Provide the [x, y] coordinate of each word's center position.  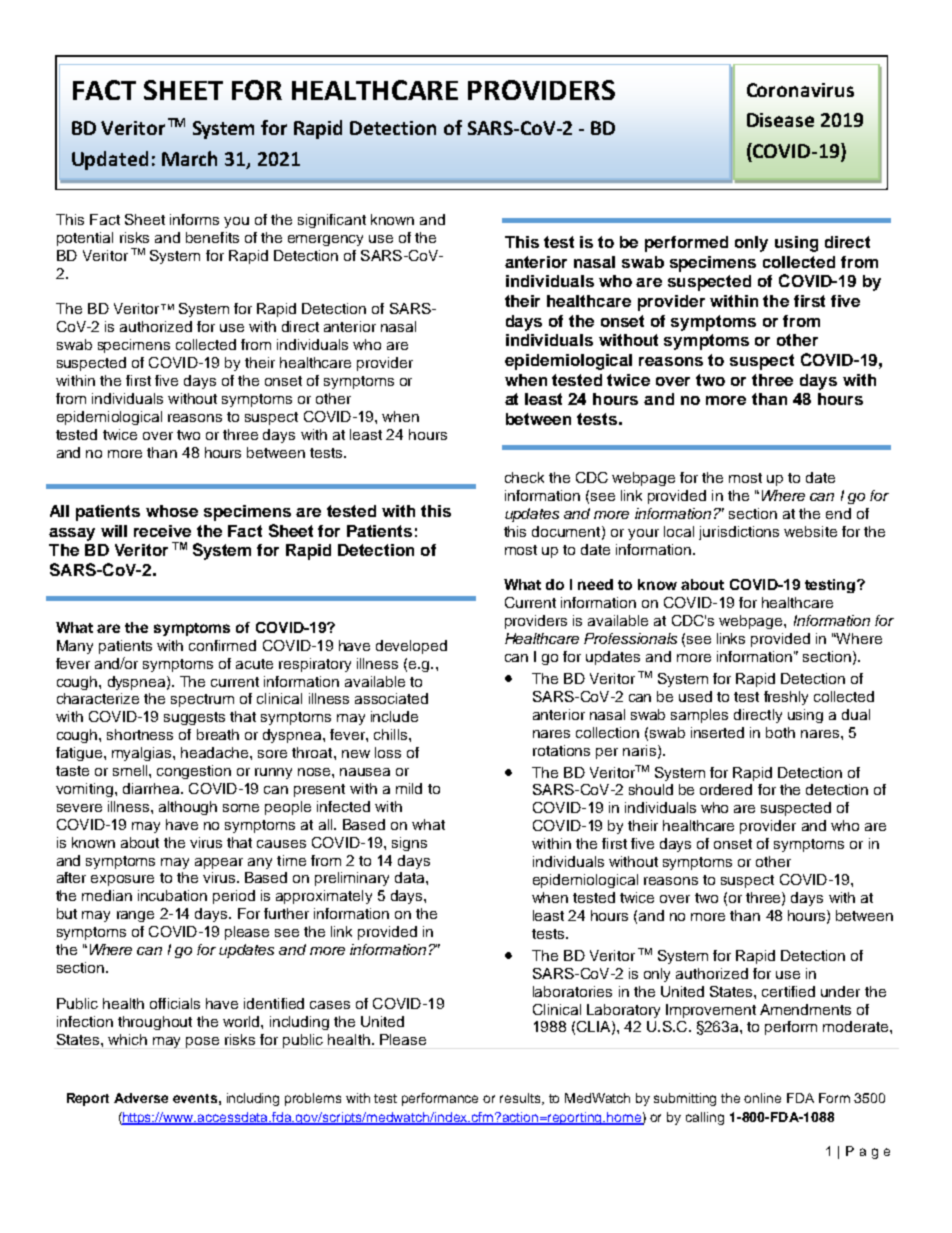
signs [409, 844]
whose [172, 511]
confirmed [222, 645]
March [189, 158]
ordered [726, 789]
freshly [786, 698]
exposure [122, 880]
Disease [780, 120]
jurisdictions [739, 533]
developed [411, 647]
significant [332, 221]
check [524, 477]
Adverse [141, 1098]
